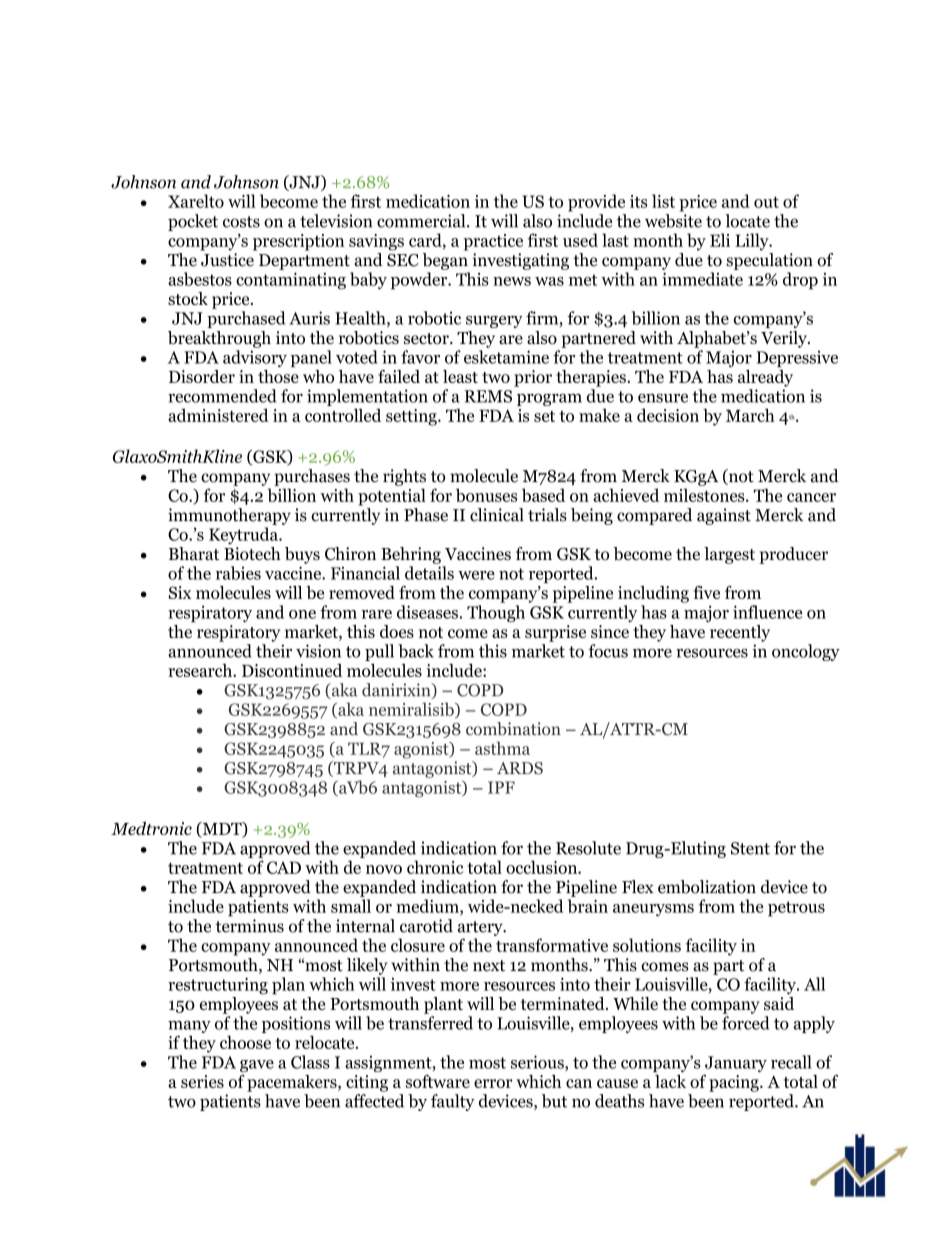 This screenshot has width=952, height=1233. Describe the element at coordinates (502, 748) in the screenshot. I see `asthma` at that location.
